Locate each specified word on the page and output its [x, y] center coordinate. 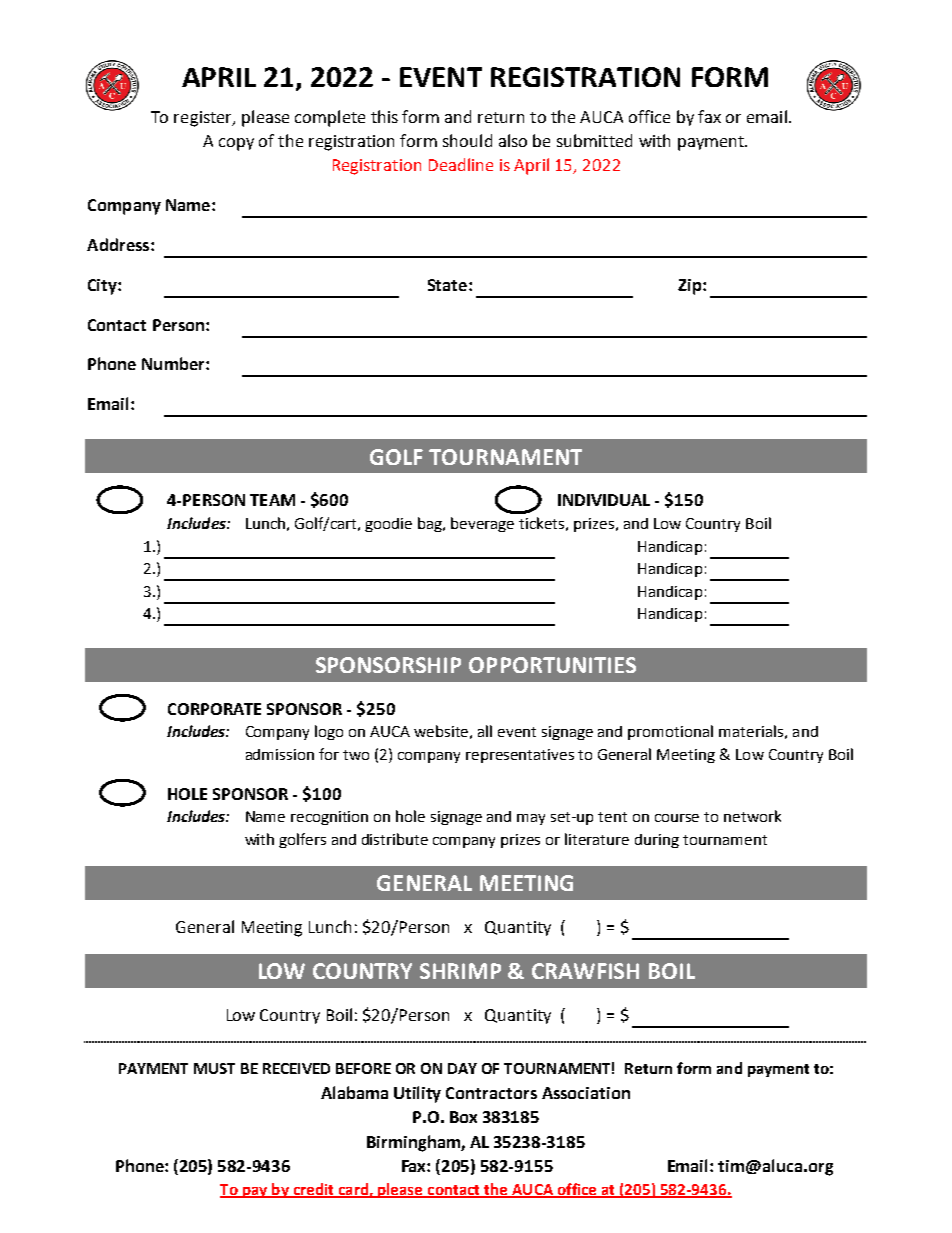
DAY [462, 1068]
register [204, 119]
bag [431, 524]
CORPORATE [214, 709]
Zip [691, 287]
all [485, 731]
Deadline [461, 164]
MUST [214, 1068]
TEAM [272, 500]
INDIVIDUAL [604, 500]
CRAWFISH [585, 971]
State [449, 285]
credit [313, 1190]
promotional [670, 732]
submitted [594, 140]
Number [174, 363]
